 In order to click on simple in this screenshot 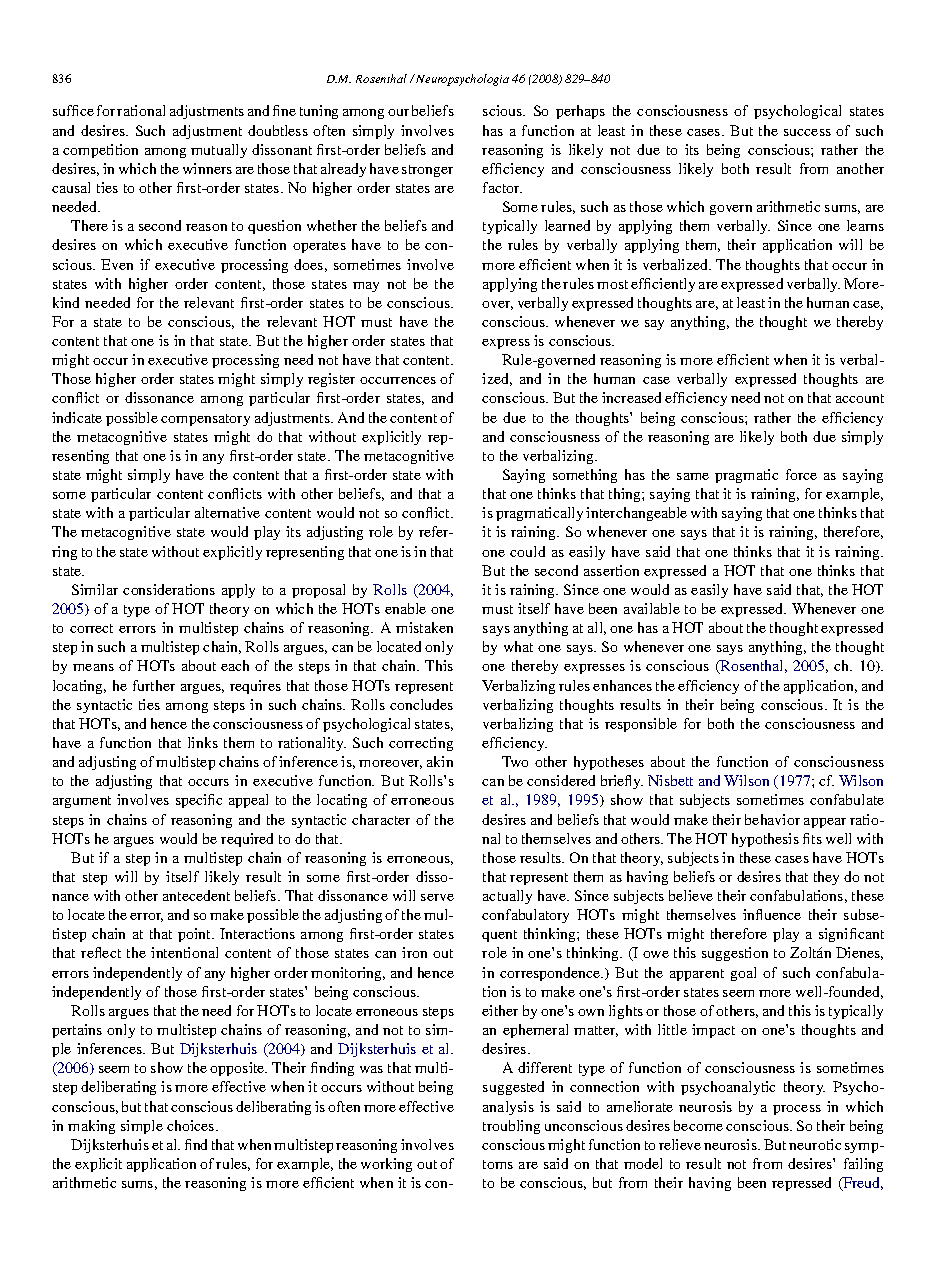, I will do `click(142, 1127)`.
